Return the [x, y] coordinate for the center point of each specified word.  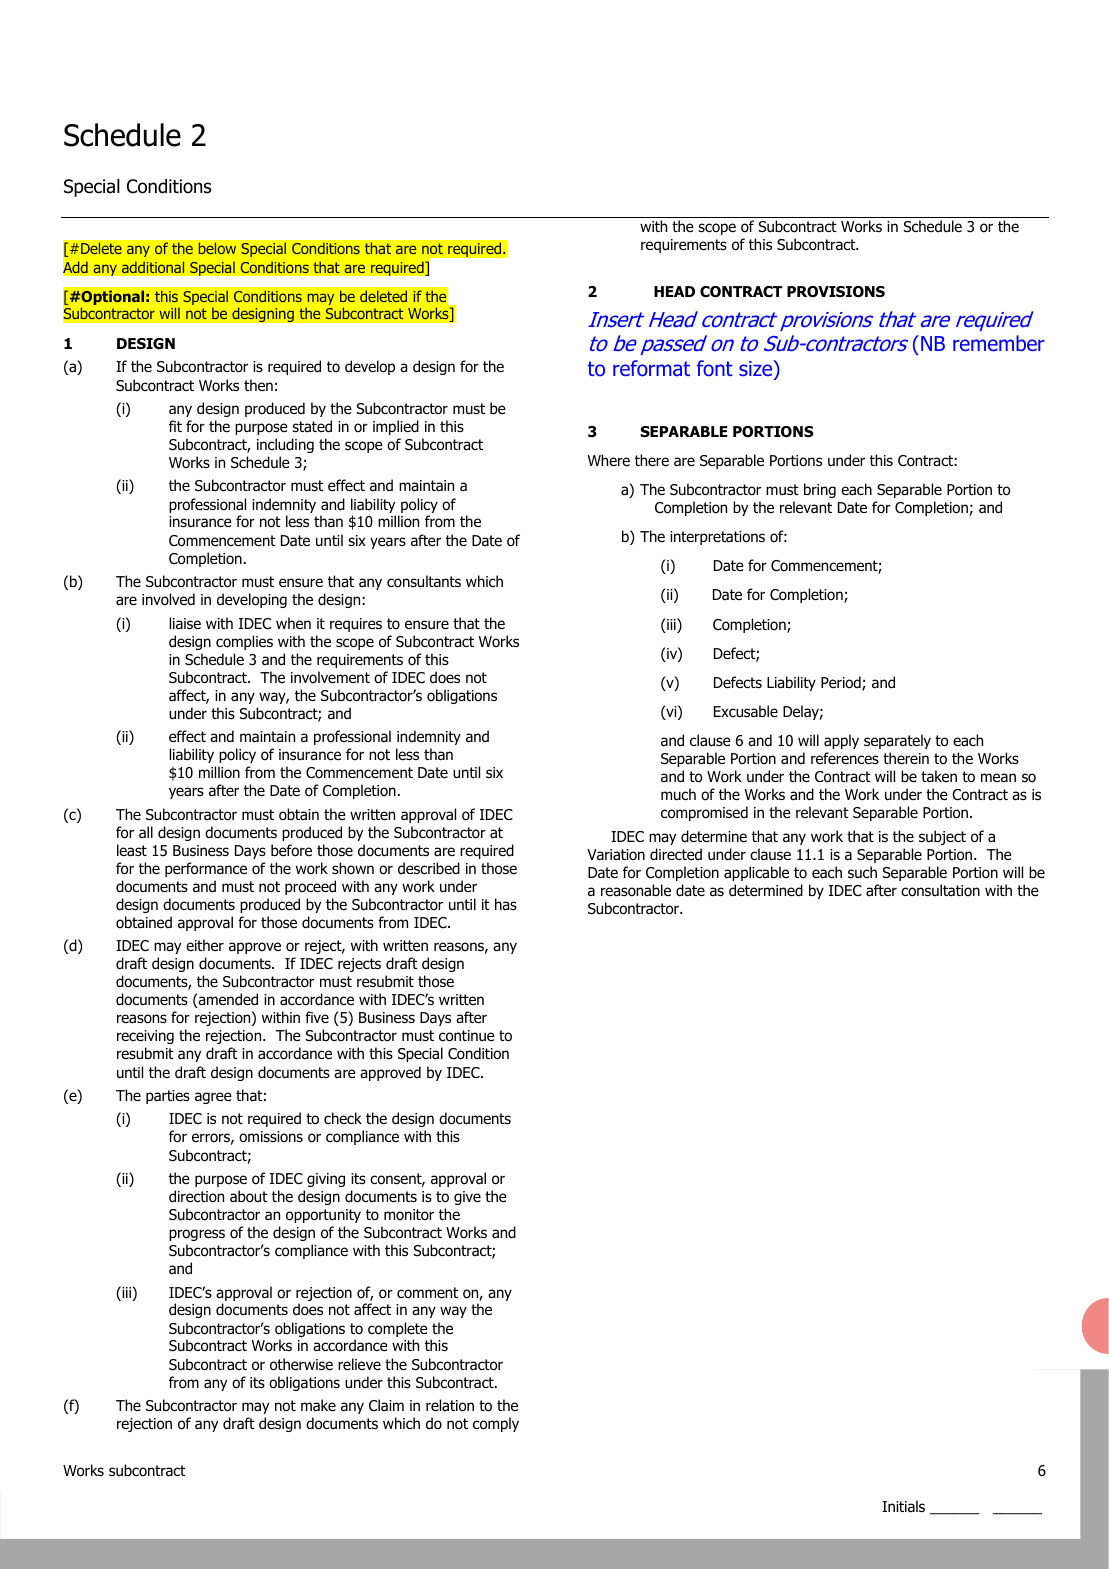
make [318, 1405]
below [217, 248]
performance [206, 869]
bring [820, 490]
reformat [651, 368]
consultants [424, 581]
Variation [616, 855]
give [467, 1198]
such [862, 872]
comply [496, 1424]
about [249, 1196]
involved [168, 599]
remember [999, 343]
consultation [940, 890]
